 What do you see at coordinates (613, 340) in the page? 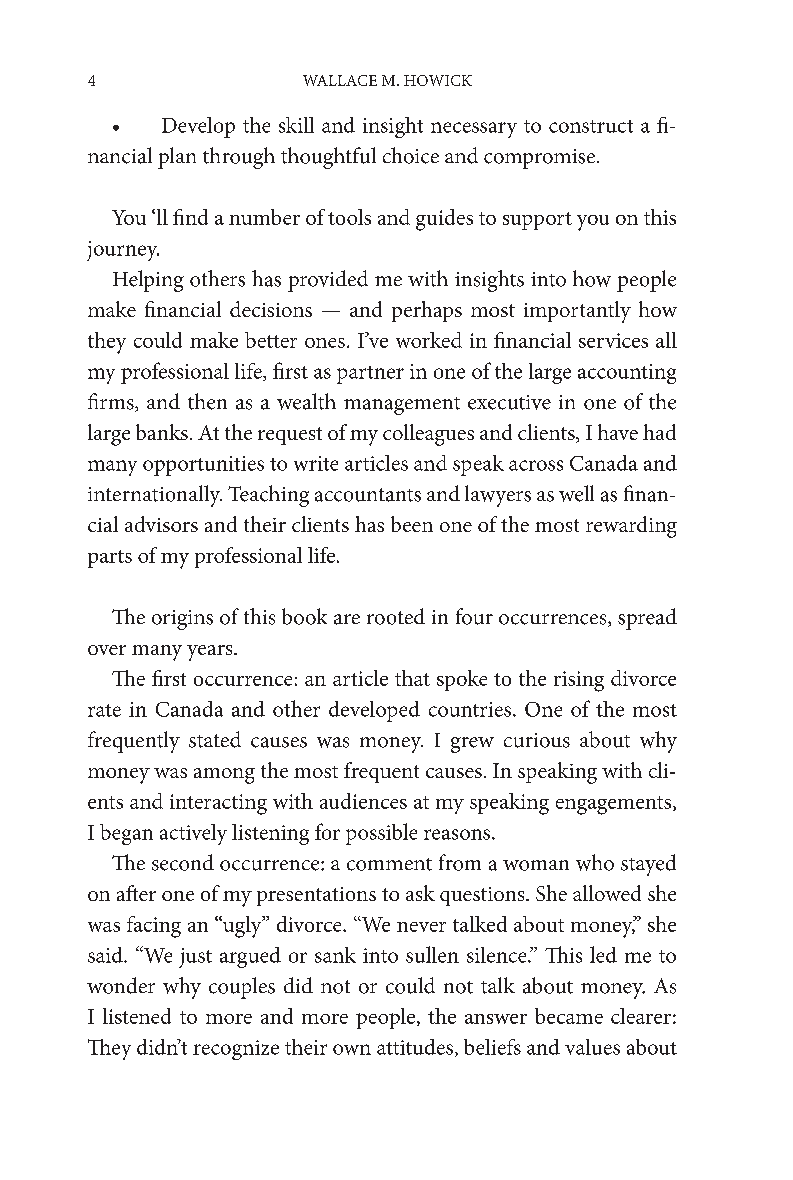
I see `services` at bounding box center [613, 340].
